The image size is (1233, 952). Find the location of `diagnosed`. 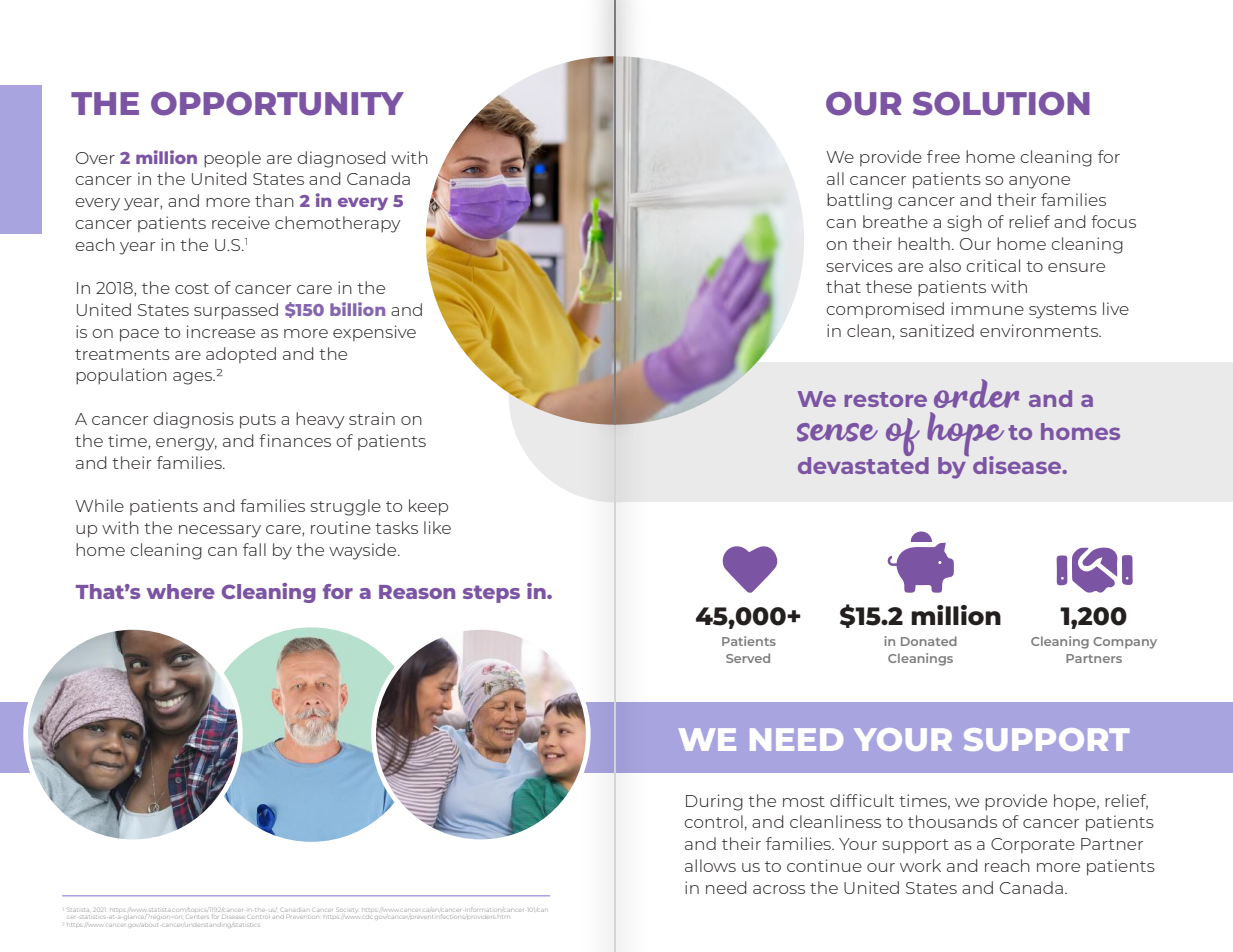

diagnosed is located at coordinates (341, 159).
